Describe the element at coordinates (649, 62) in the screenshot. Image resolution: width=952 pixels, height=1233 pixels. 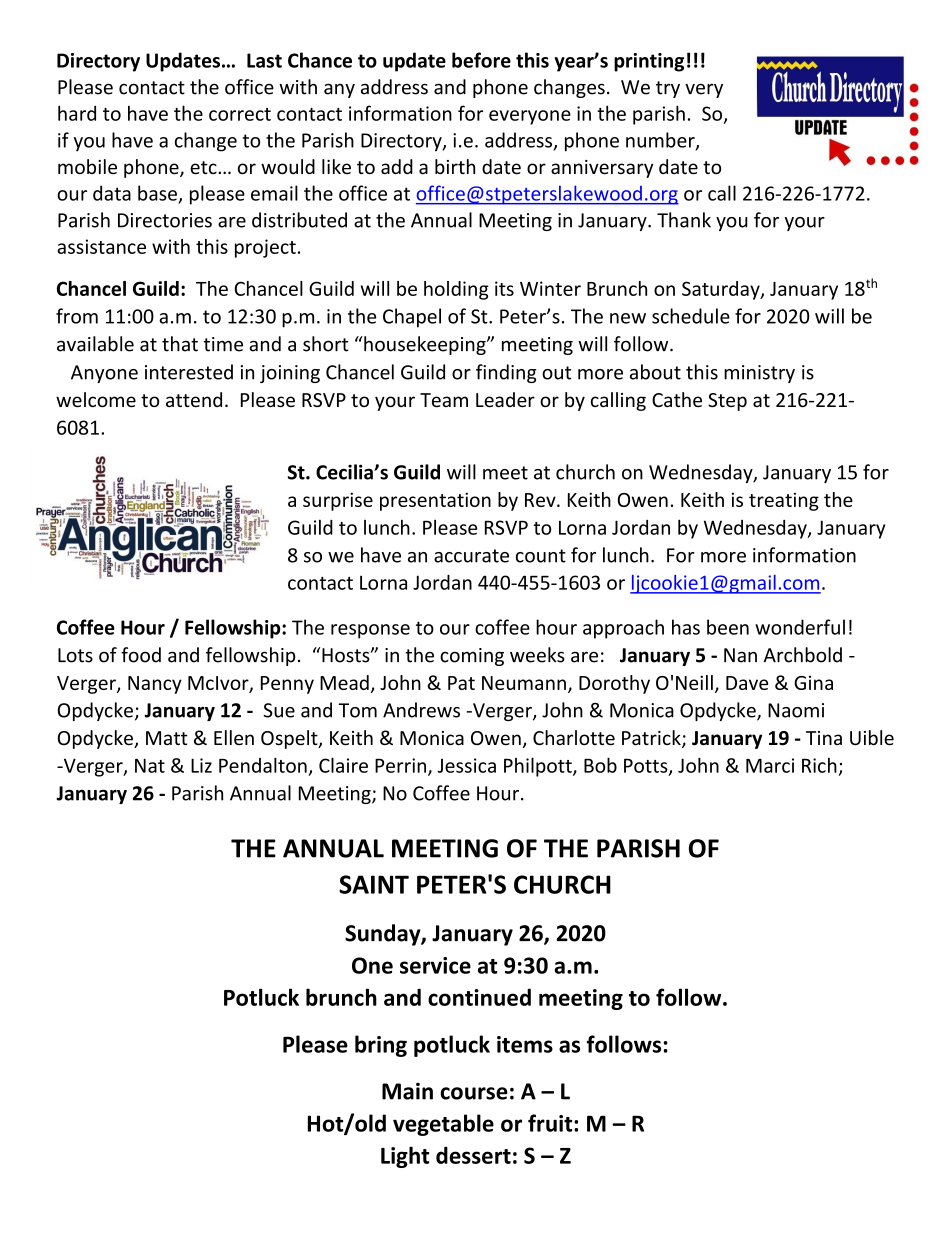
I see `printing` at that location.
